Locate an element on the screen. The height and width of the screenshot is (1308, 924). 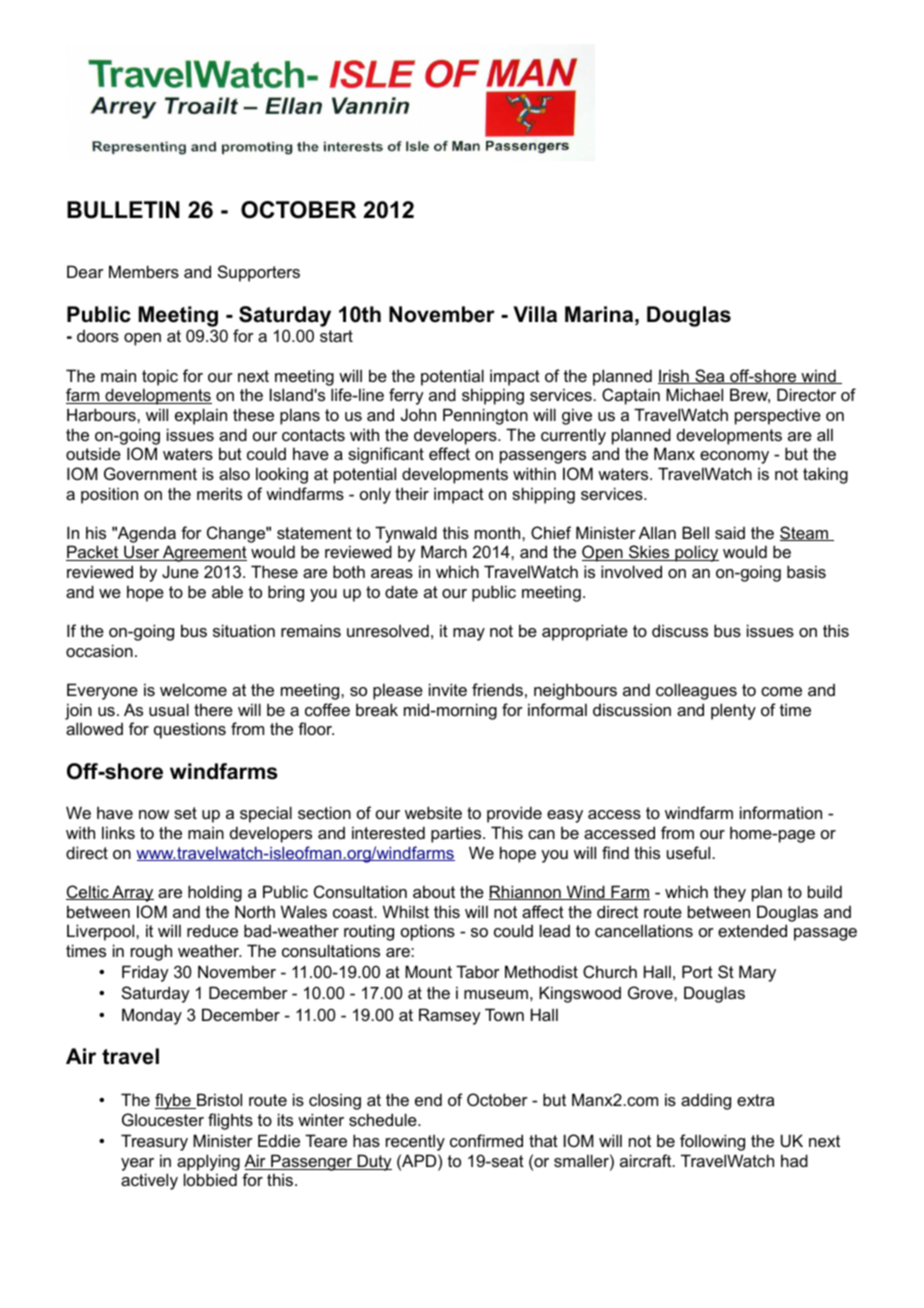
Treasury is located at coordinates (154, 1142).
